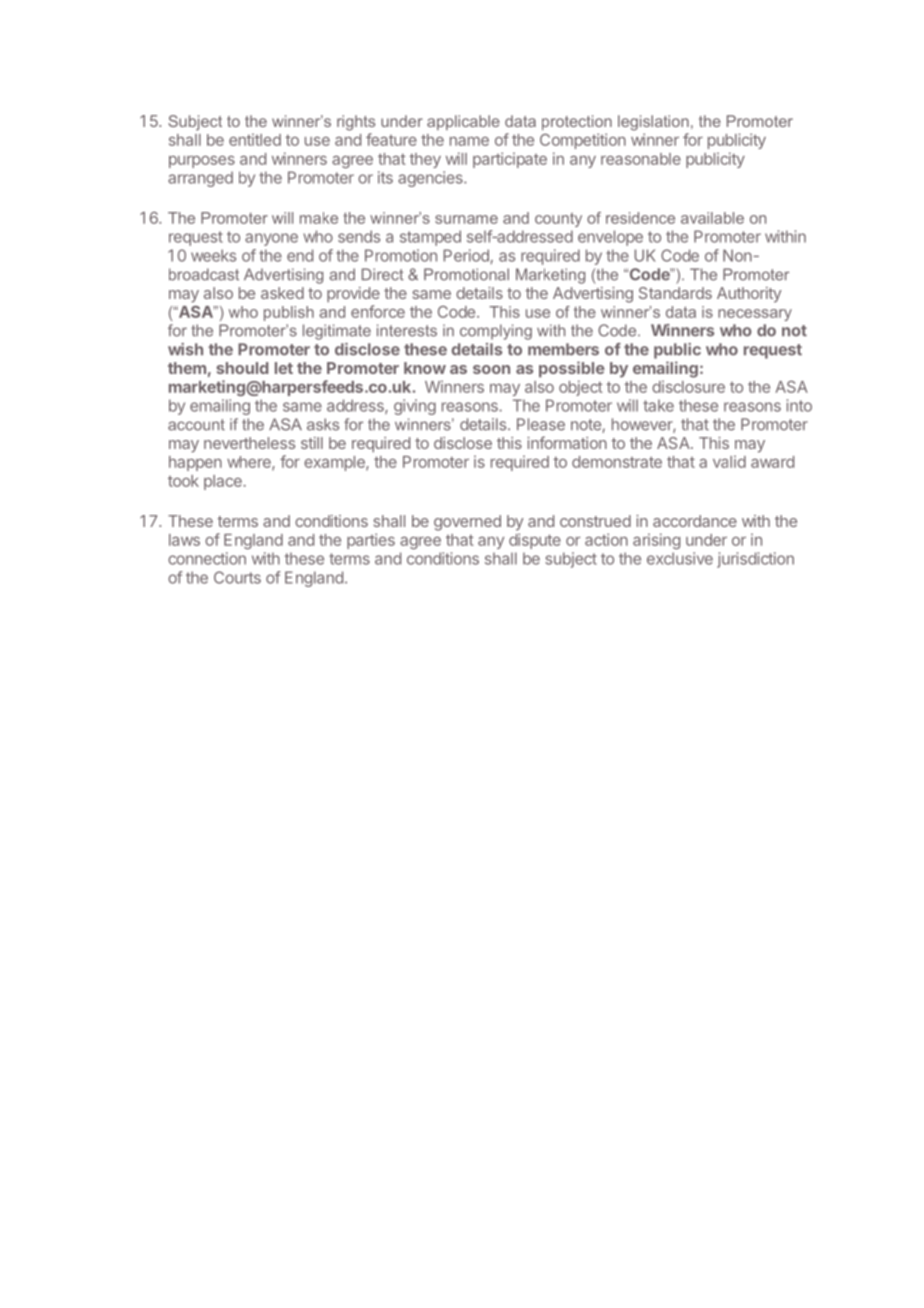 This image has height=1308, width=924. What do you see at coordinates (237, 577) in the image?
I see `Courts` at bounding box center [237, 577].
